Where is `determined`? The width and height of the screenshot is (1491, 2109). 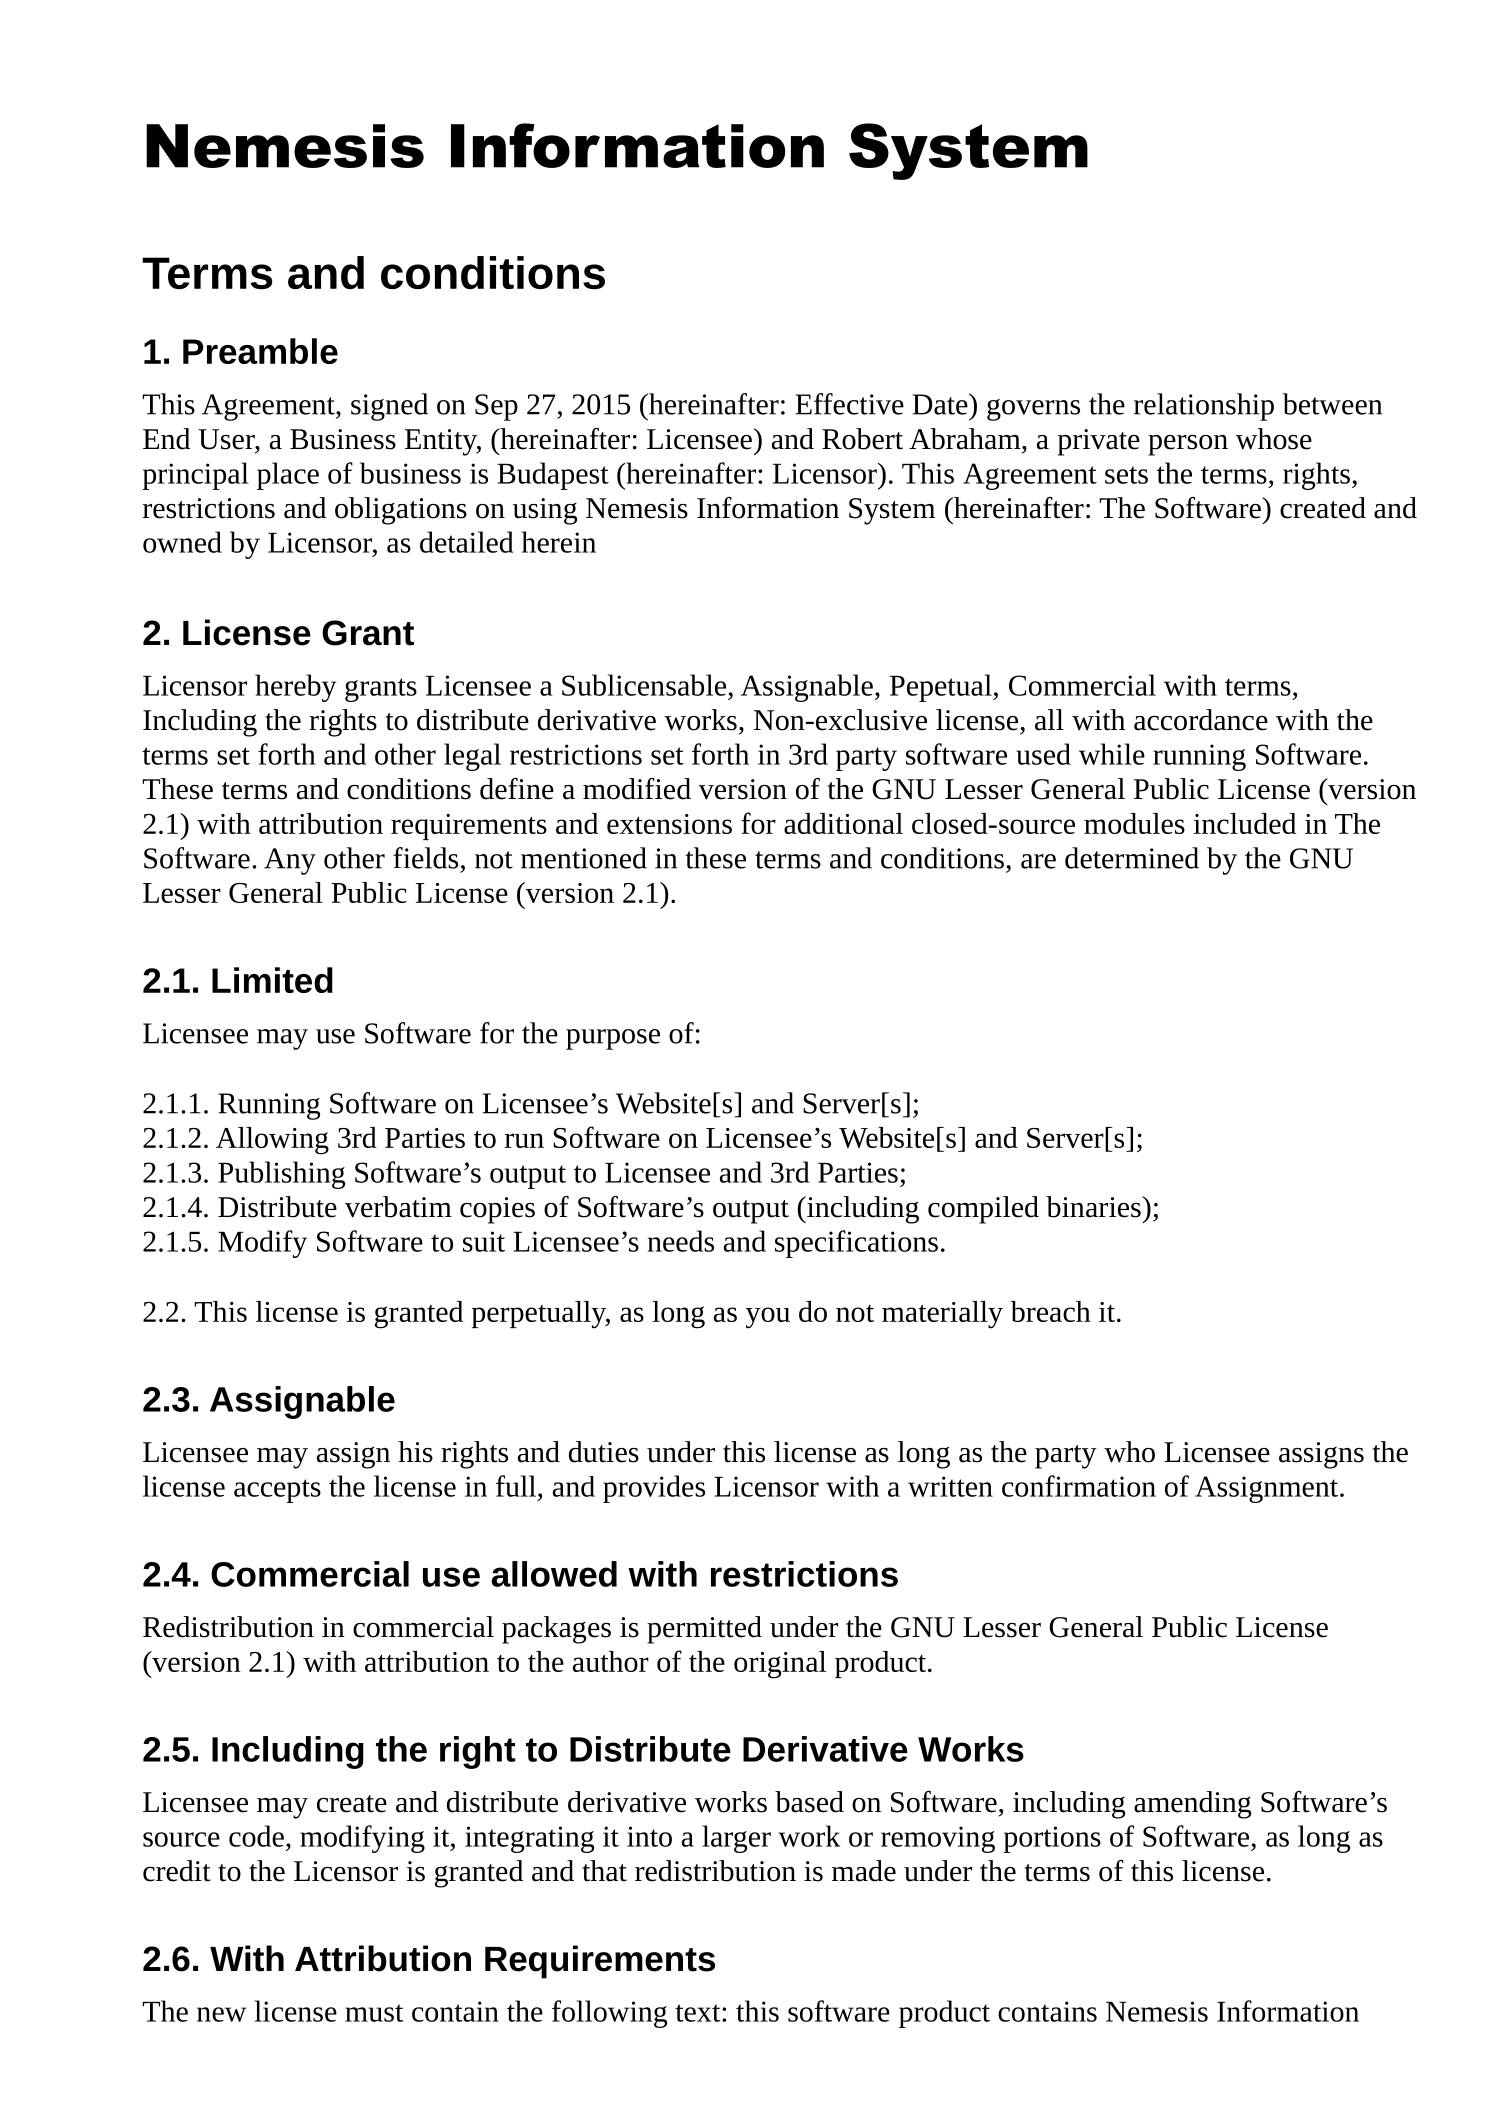 determined is located at coordinates (1132, 858).
